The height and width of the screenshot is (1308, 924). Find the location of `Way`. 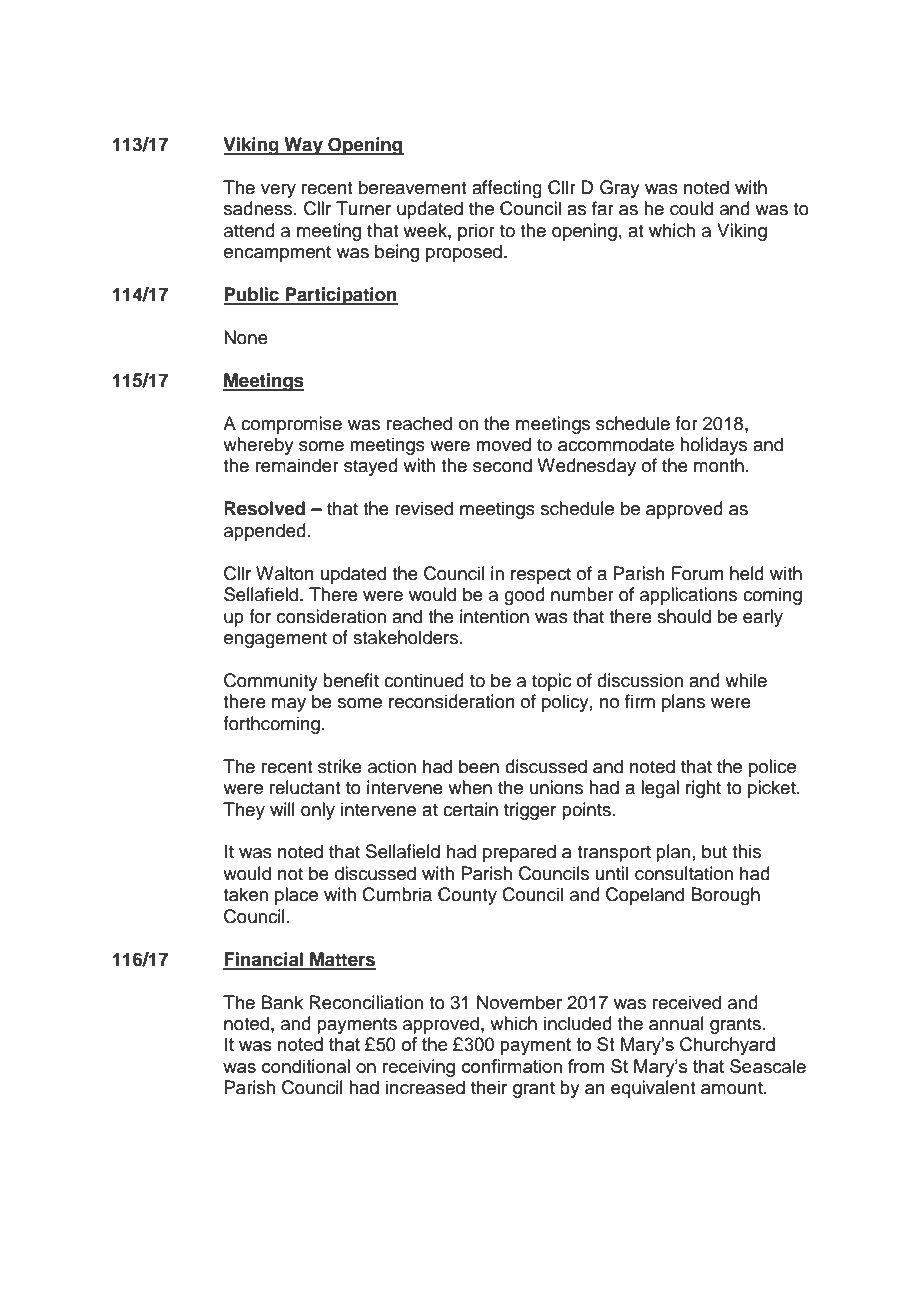

Way is located at coordinates (303, 146).
